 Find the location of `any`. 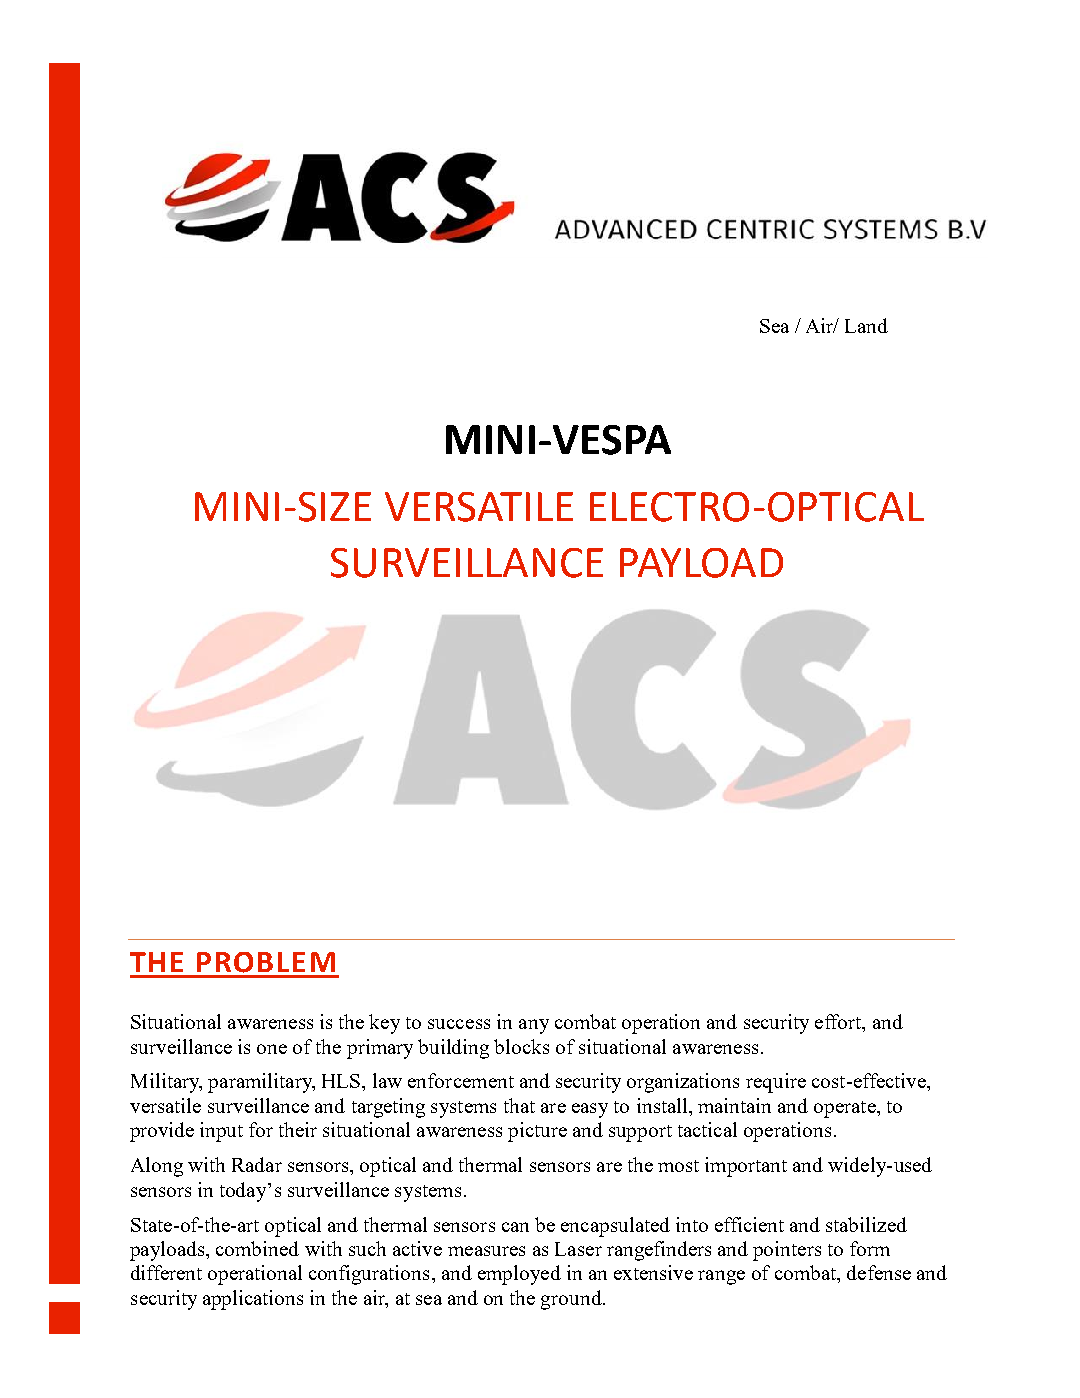

any is located at coordinates (534, 1026).
